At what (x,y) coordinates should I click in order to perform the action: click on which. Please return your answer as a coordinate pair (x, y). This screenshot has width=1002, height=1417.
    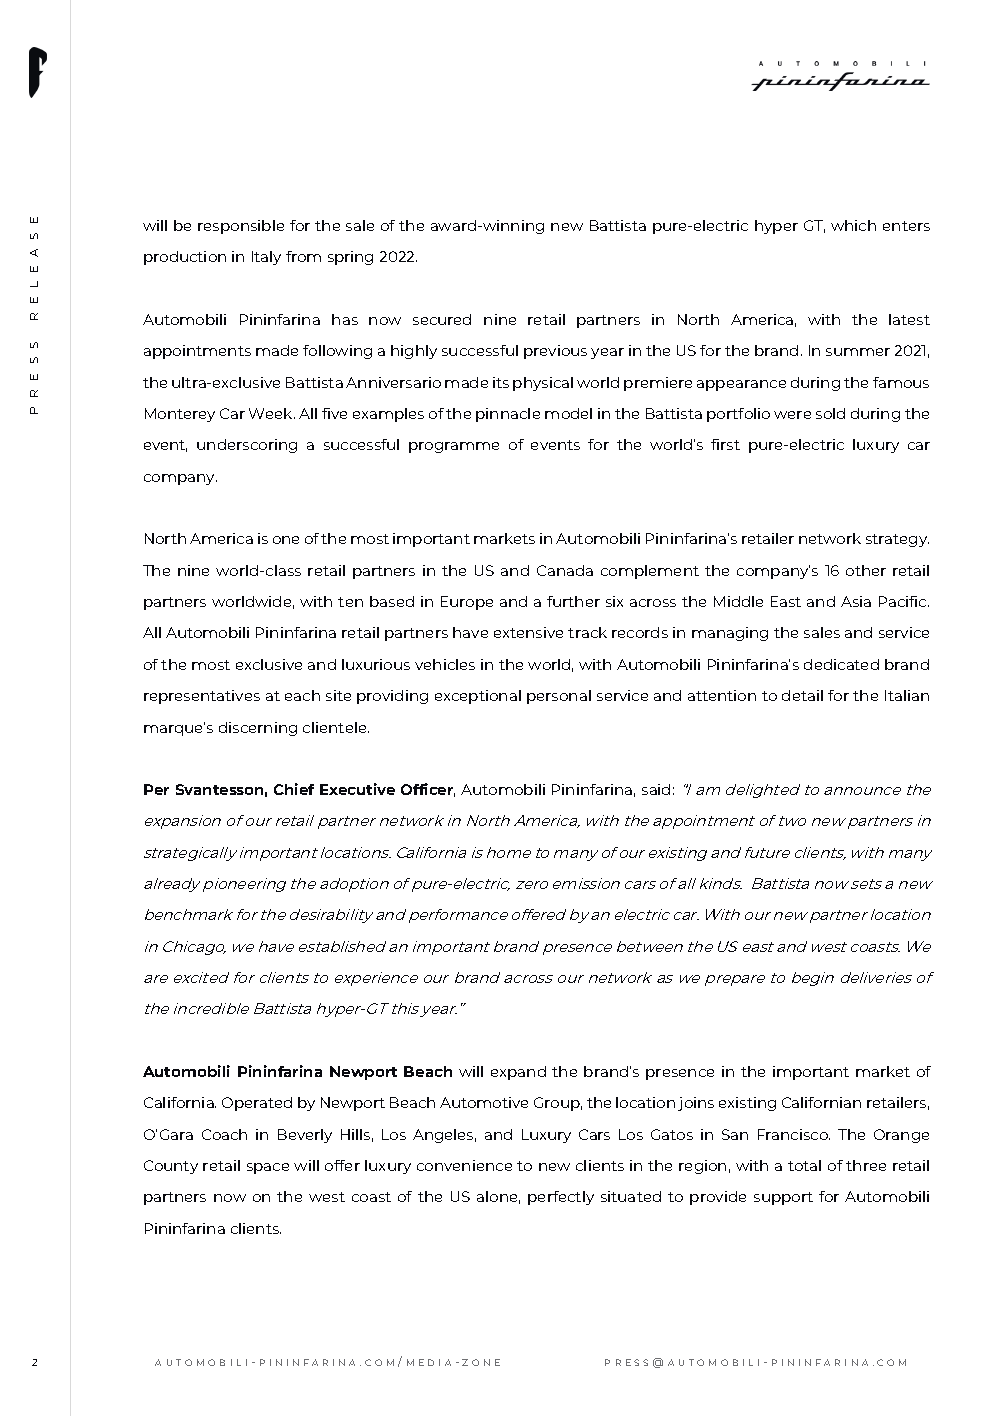
    Looking at the image, I should click on (853, 225).
